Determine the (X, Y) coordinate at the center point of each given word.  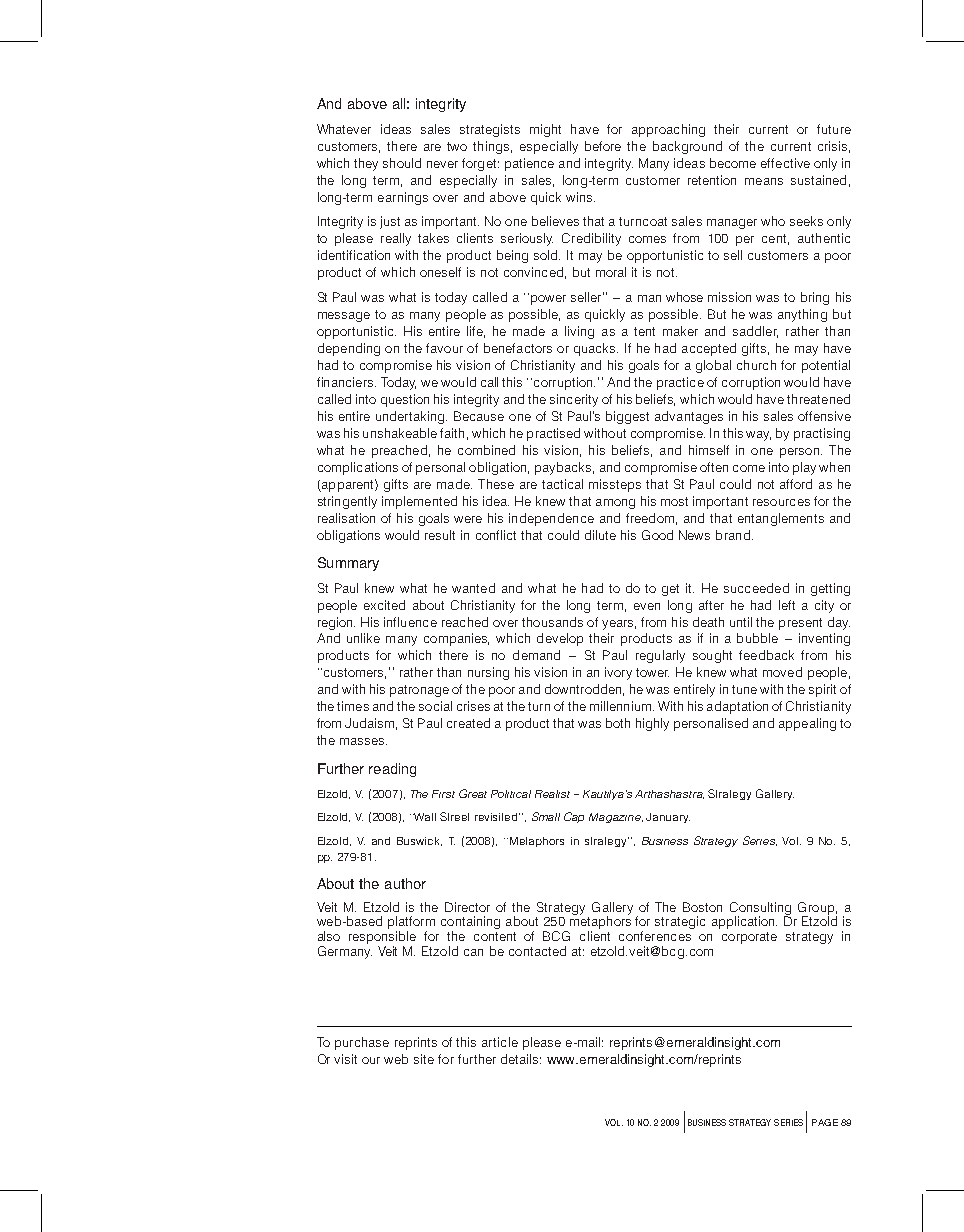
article (500, 1042)
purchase (362, 1043)
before (603, 146)
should (402, 163)
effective (785, 163)
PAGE (825, 1122)
